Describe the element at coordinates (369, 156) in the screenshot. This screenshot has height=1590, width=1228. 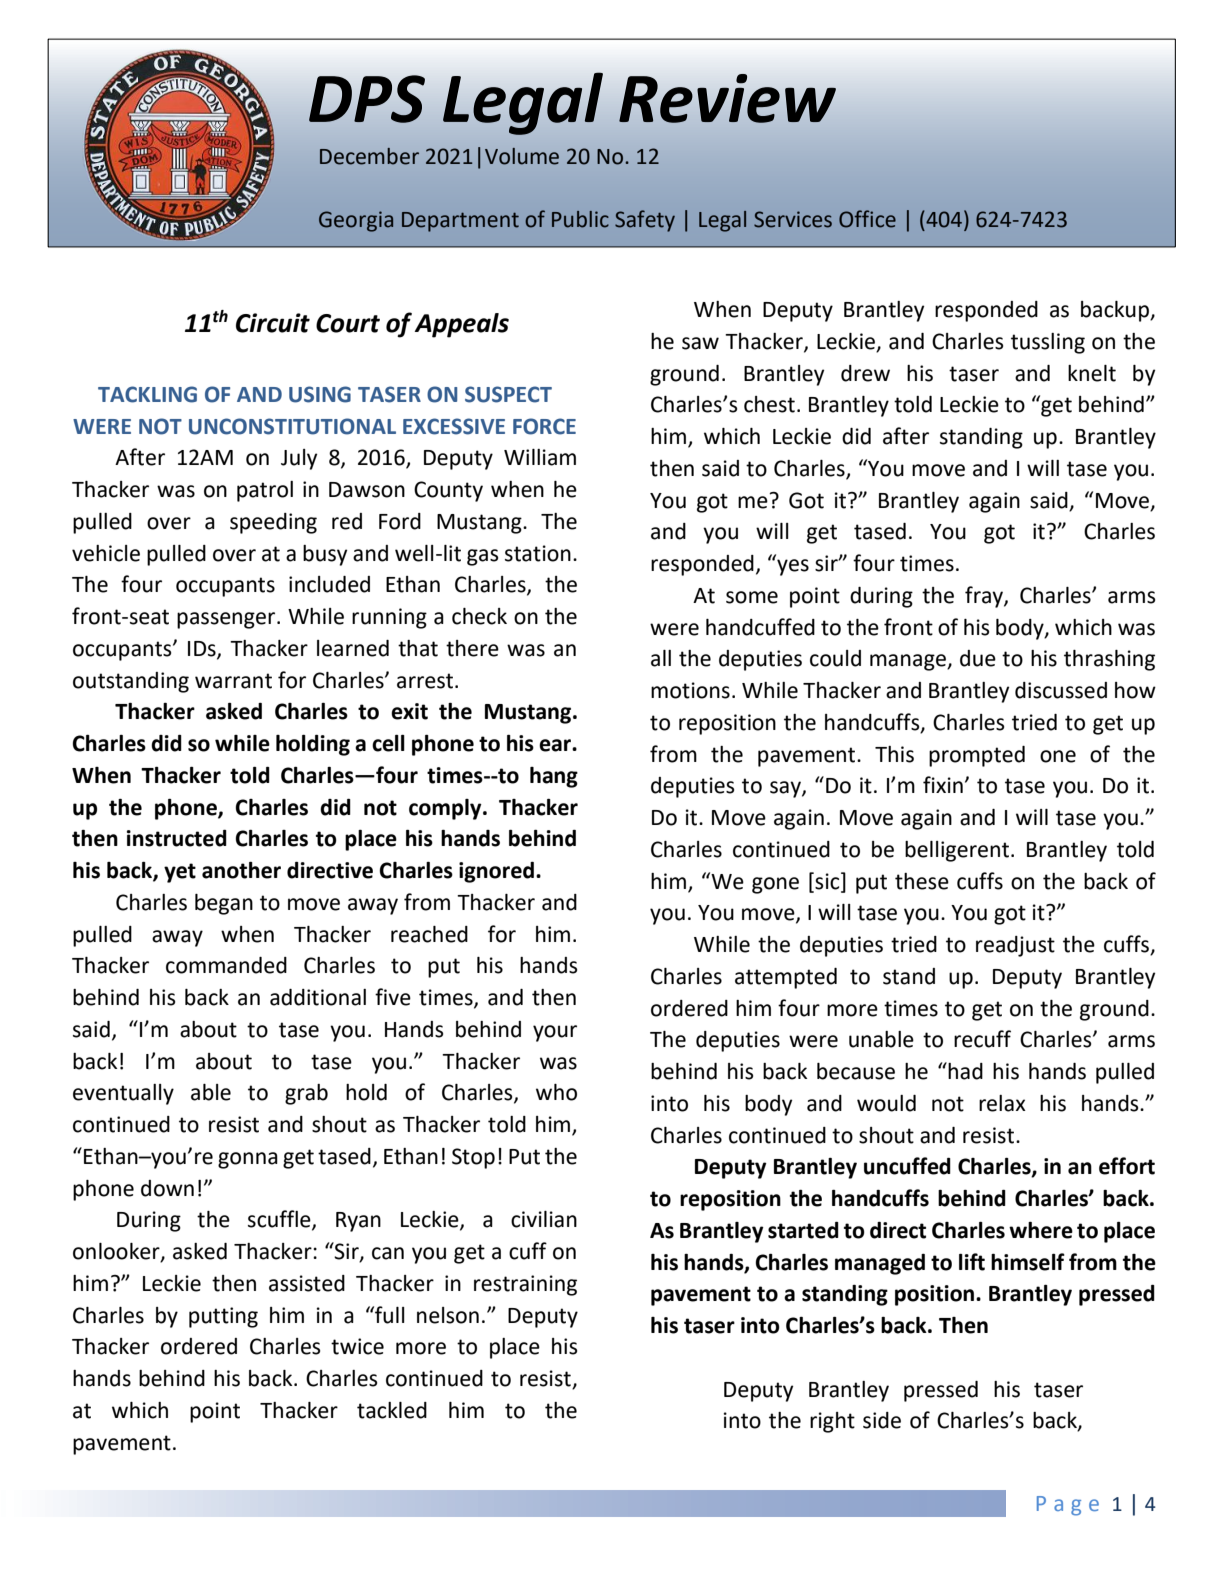
I see `December` at that location.
